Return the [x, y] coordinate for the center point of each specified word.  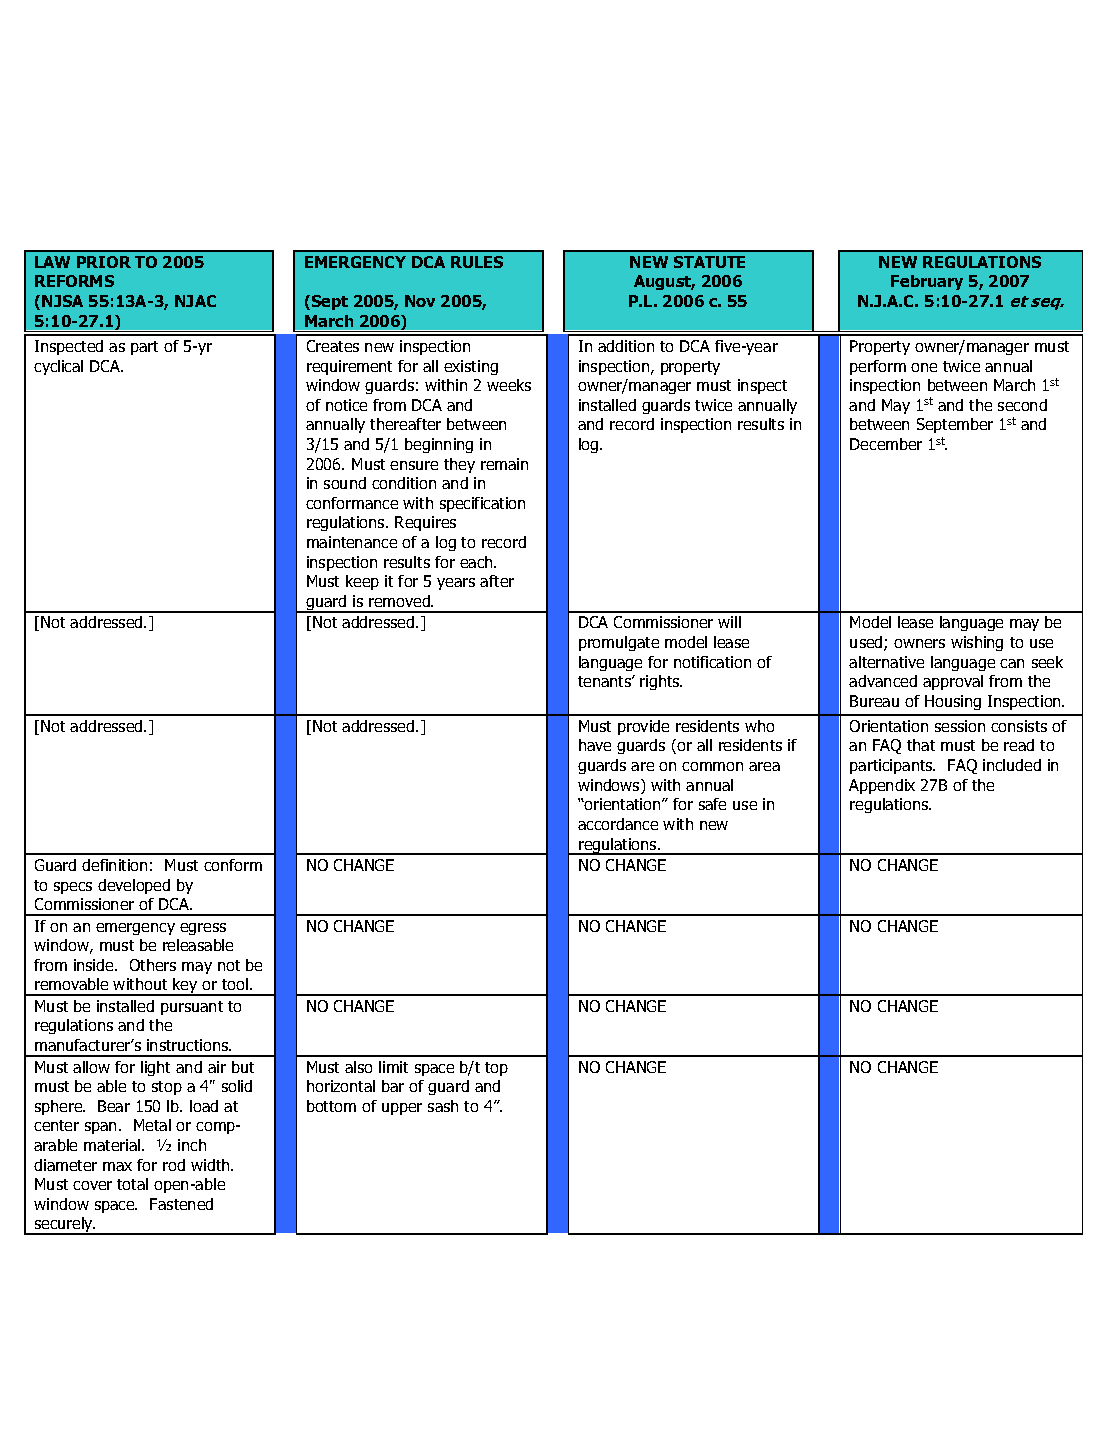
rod [174, 1165]
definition [114, 865]
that [921, 745]
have [595, 745]
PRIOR [104, 262]
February [927, 282]
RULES [477, 262]
